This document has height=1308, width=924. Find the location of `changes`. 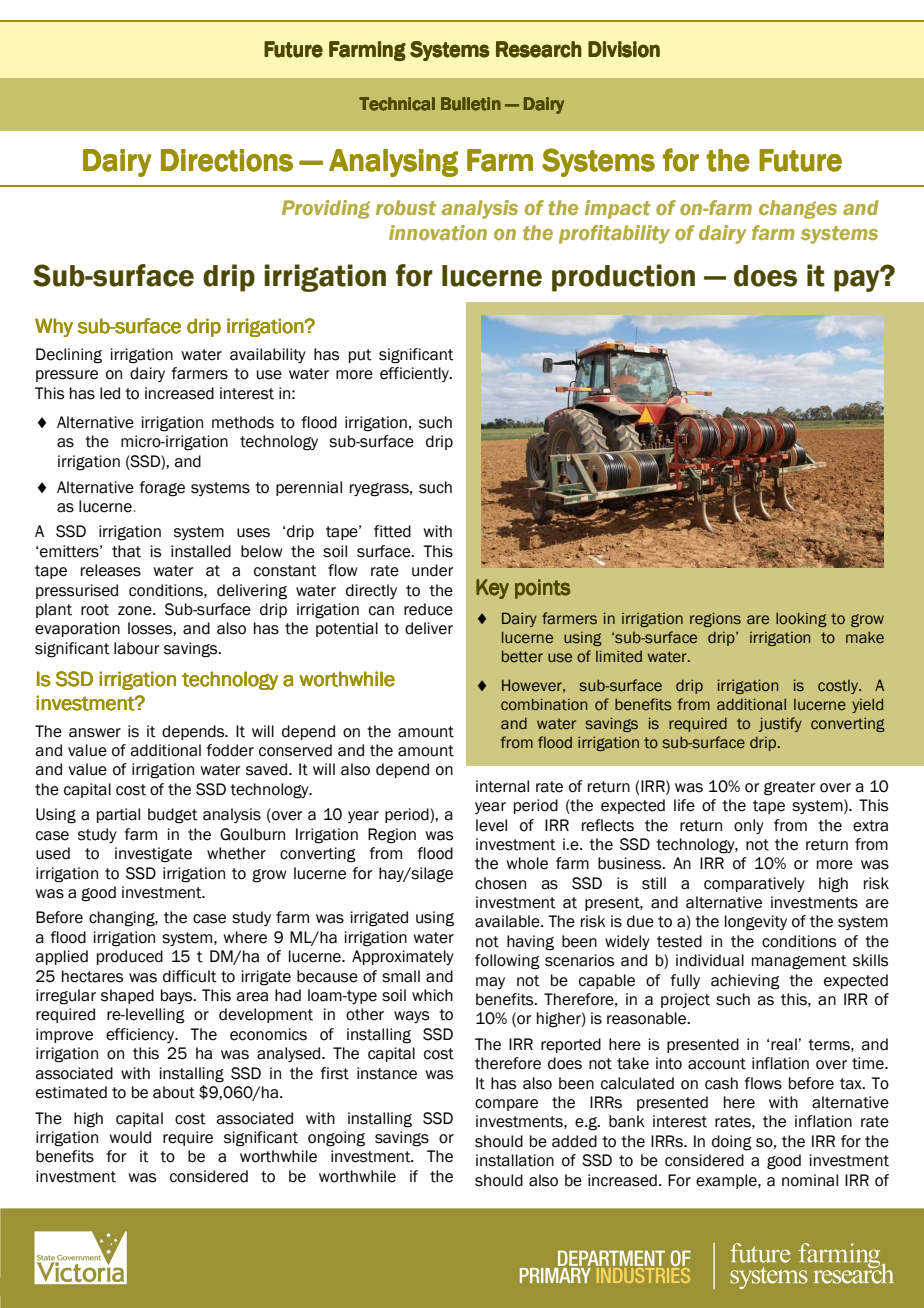

changes is located at coordinates (798, 209).
